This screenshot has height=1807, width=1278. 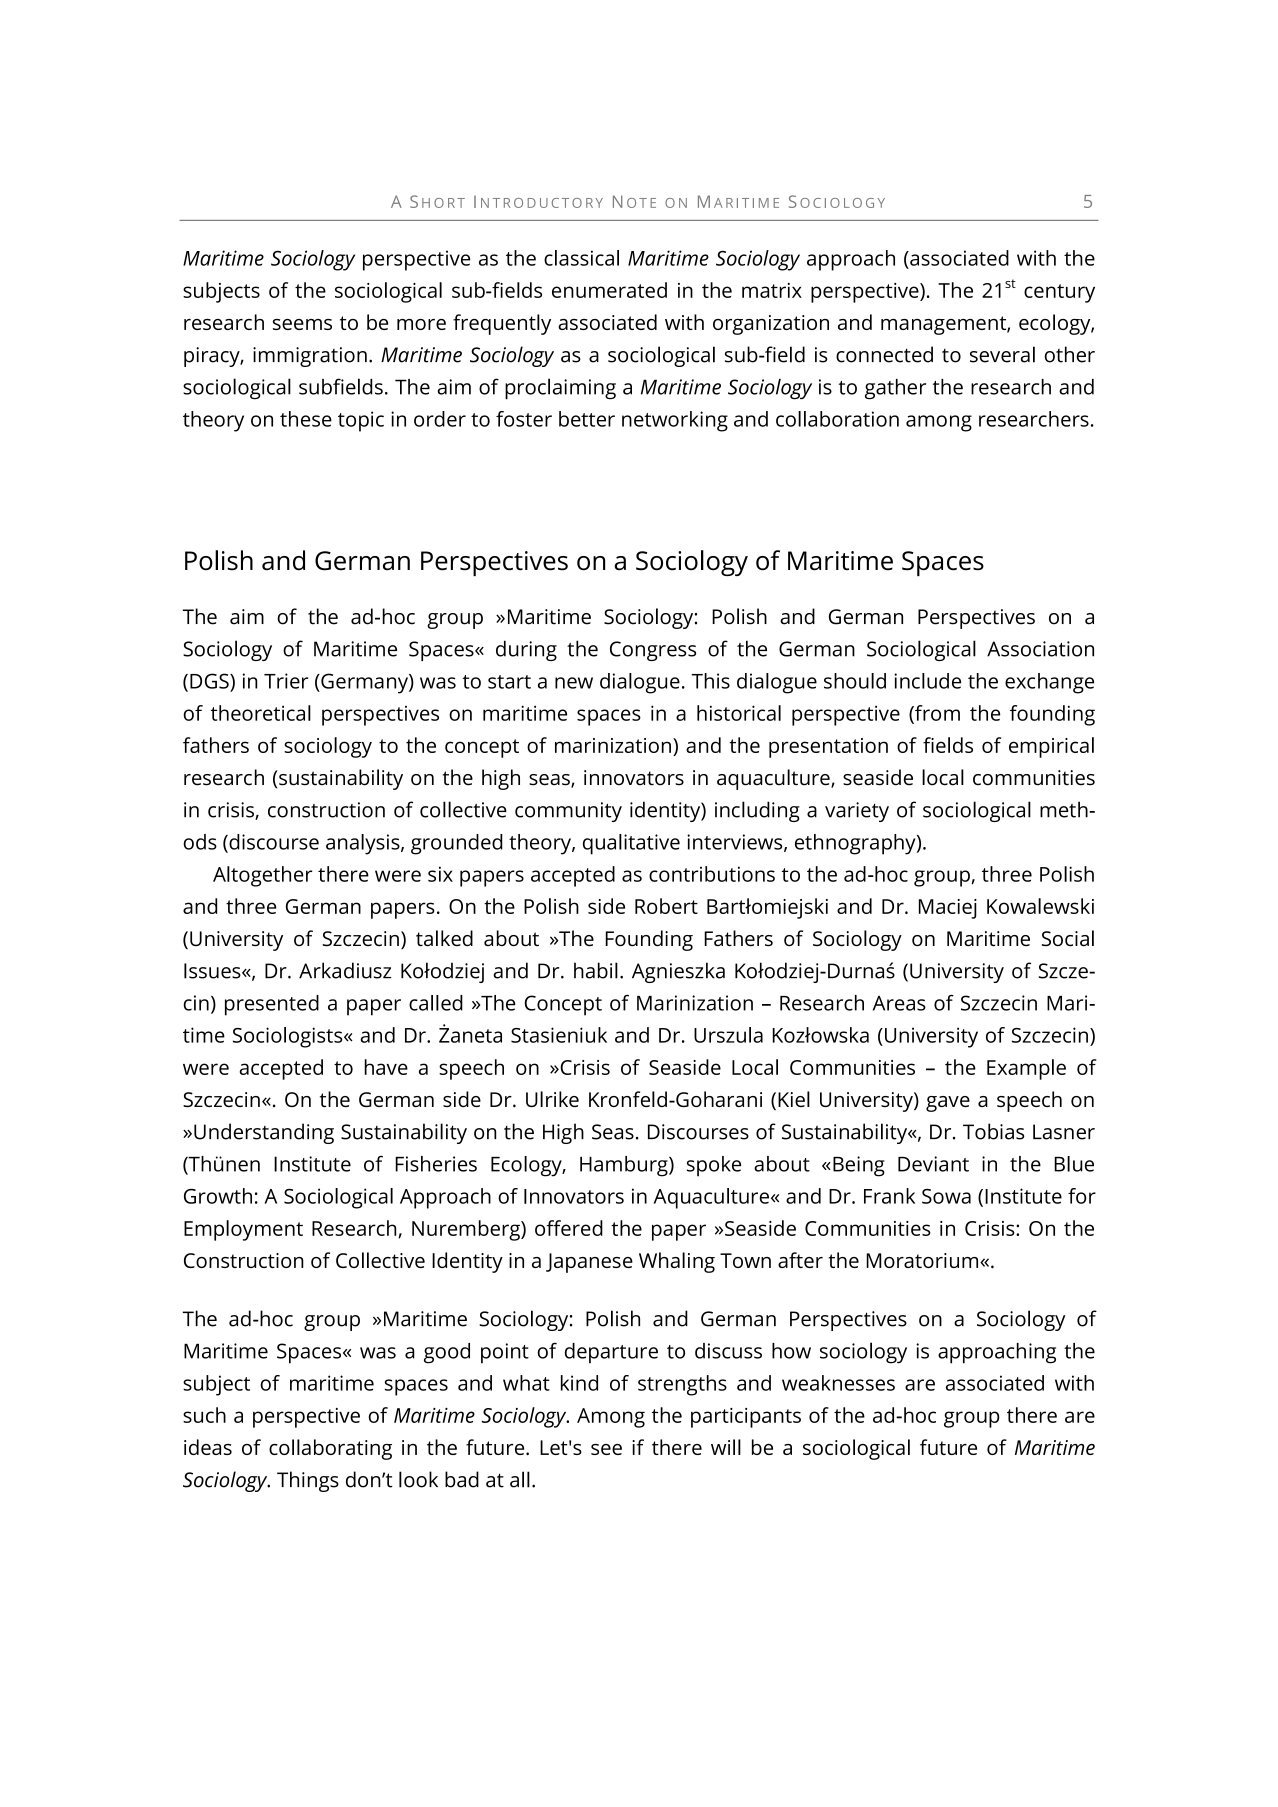 What do you see at coordinates (302, 324) in the screenshot?
I see `seems` at bounding box center [302, 324].
